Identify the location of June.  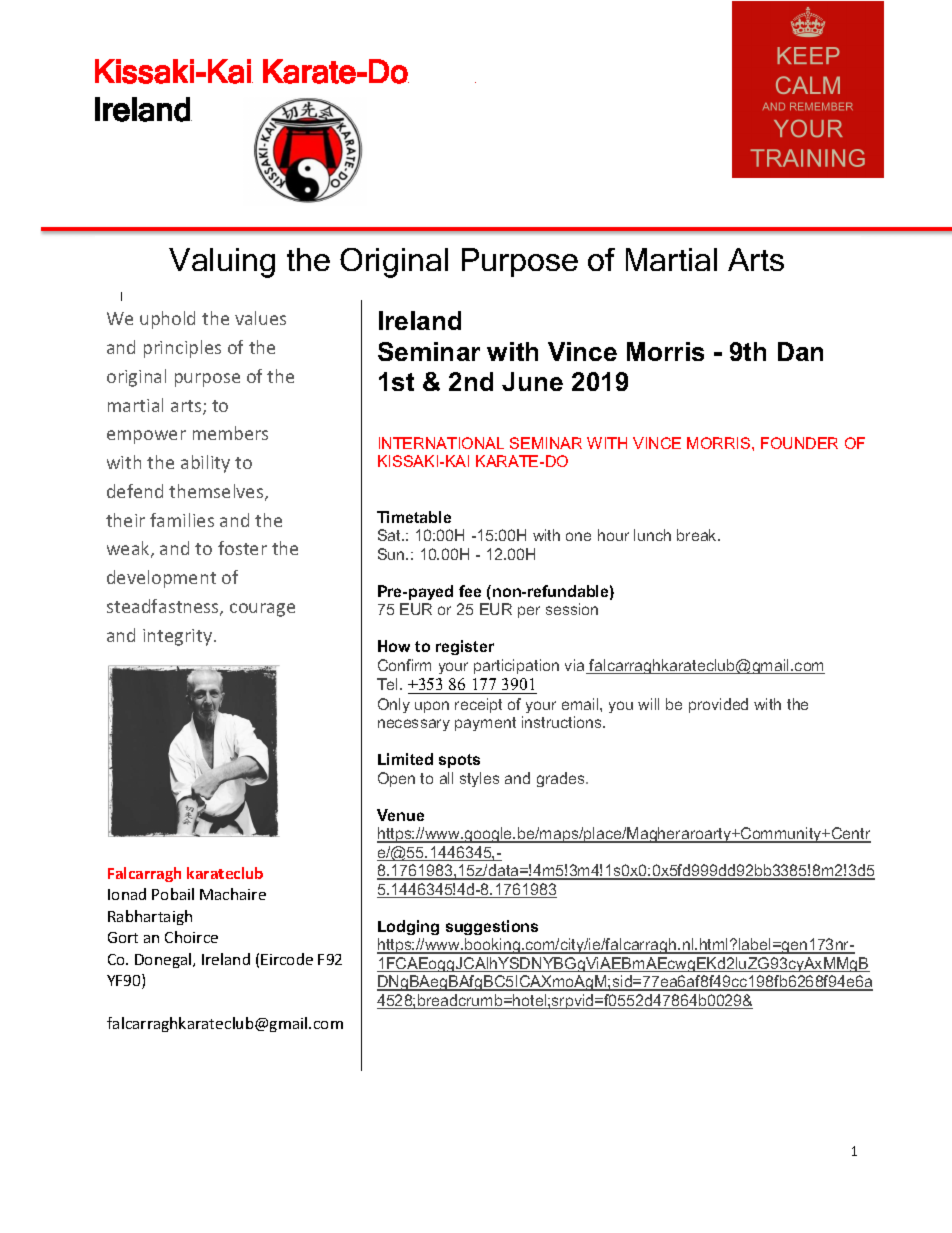
(532, 381).
